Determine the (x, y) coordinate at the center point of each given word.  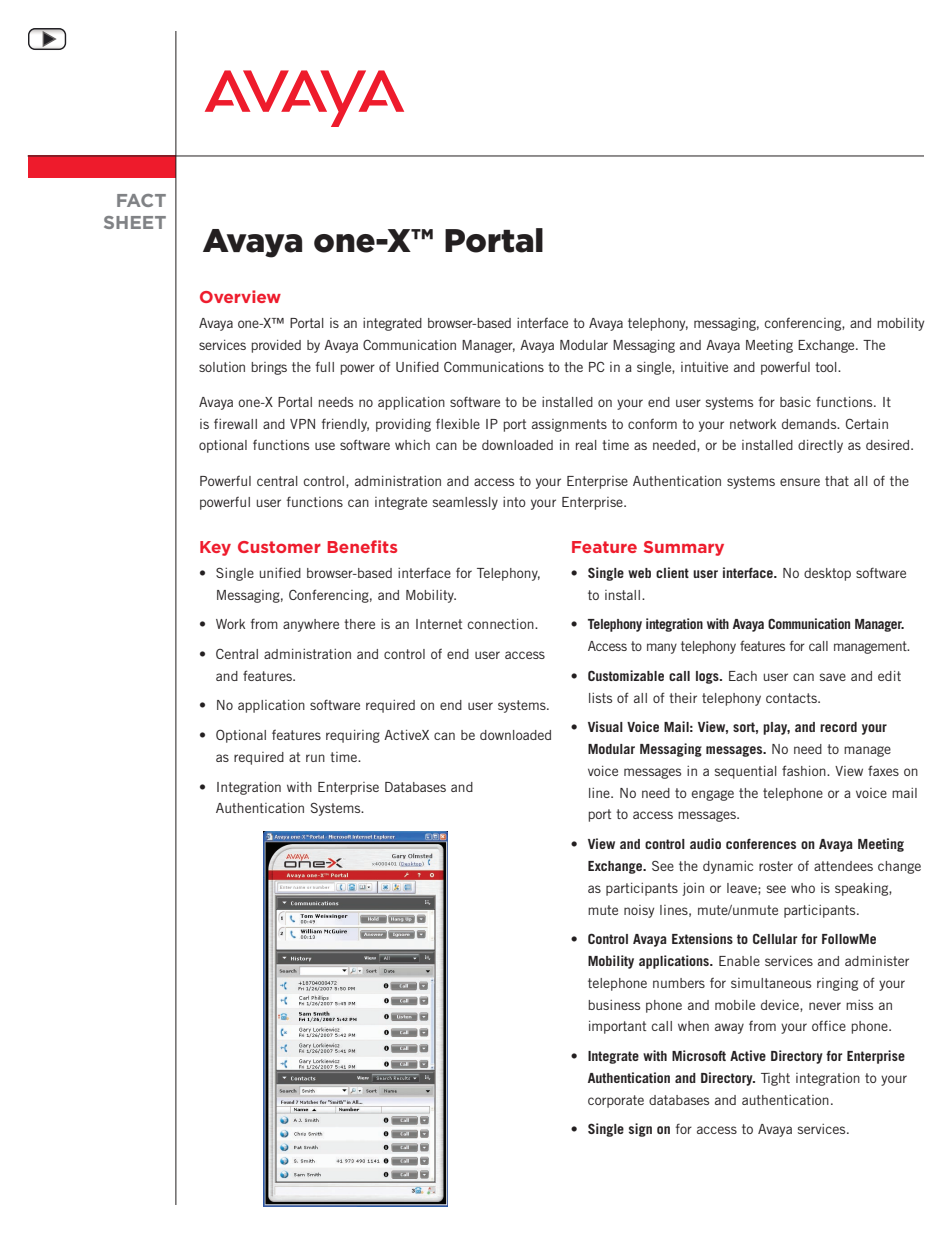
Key (215, 548)
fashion (805, 770)
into (514, 502)
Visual (605, 726)
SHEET (135, 222)
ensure (800, 482)
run (315, 758)
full (325, 366)
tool (827, 367)
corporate (616, 1101)
